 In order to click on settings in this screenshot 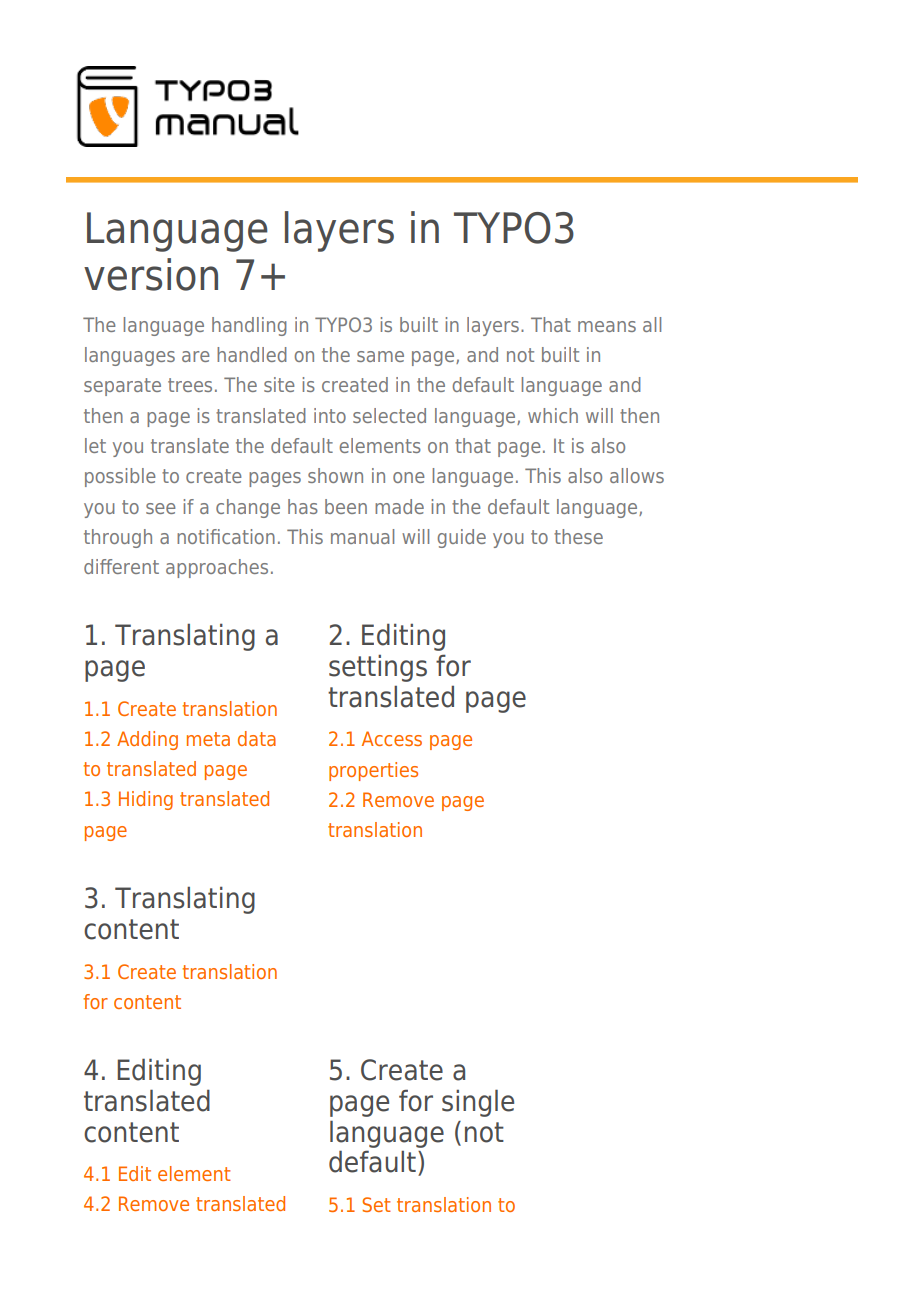, I will do `click(378, 668)`.
